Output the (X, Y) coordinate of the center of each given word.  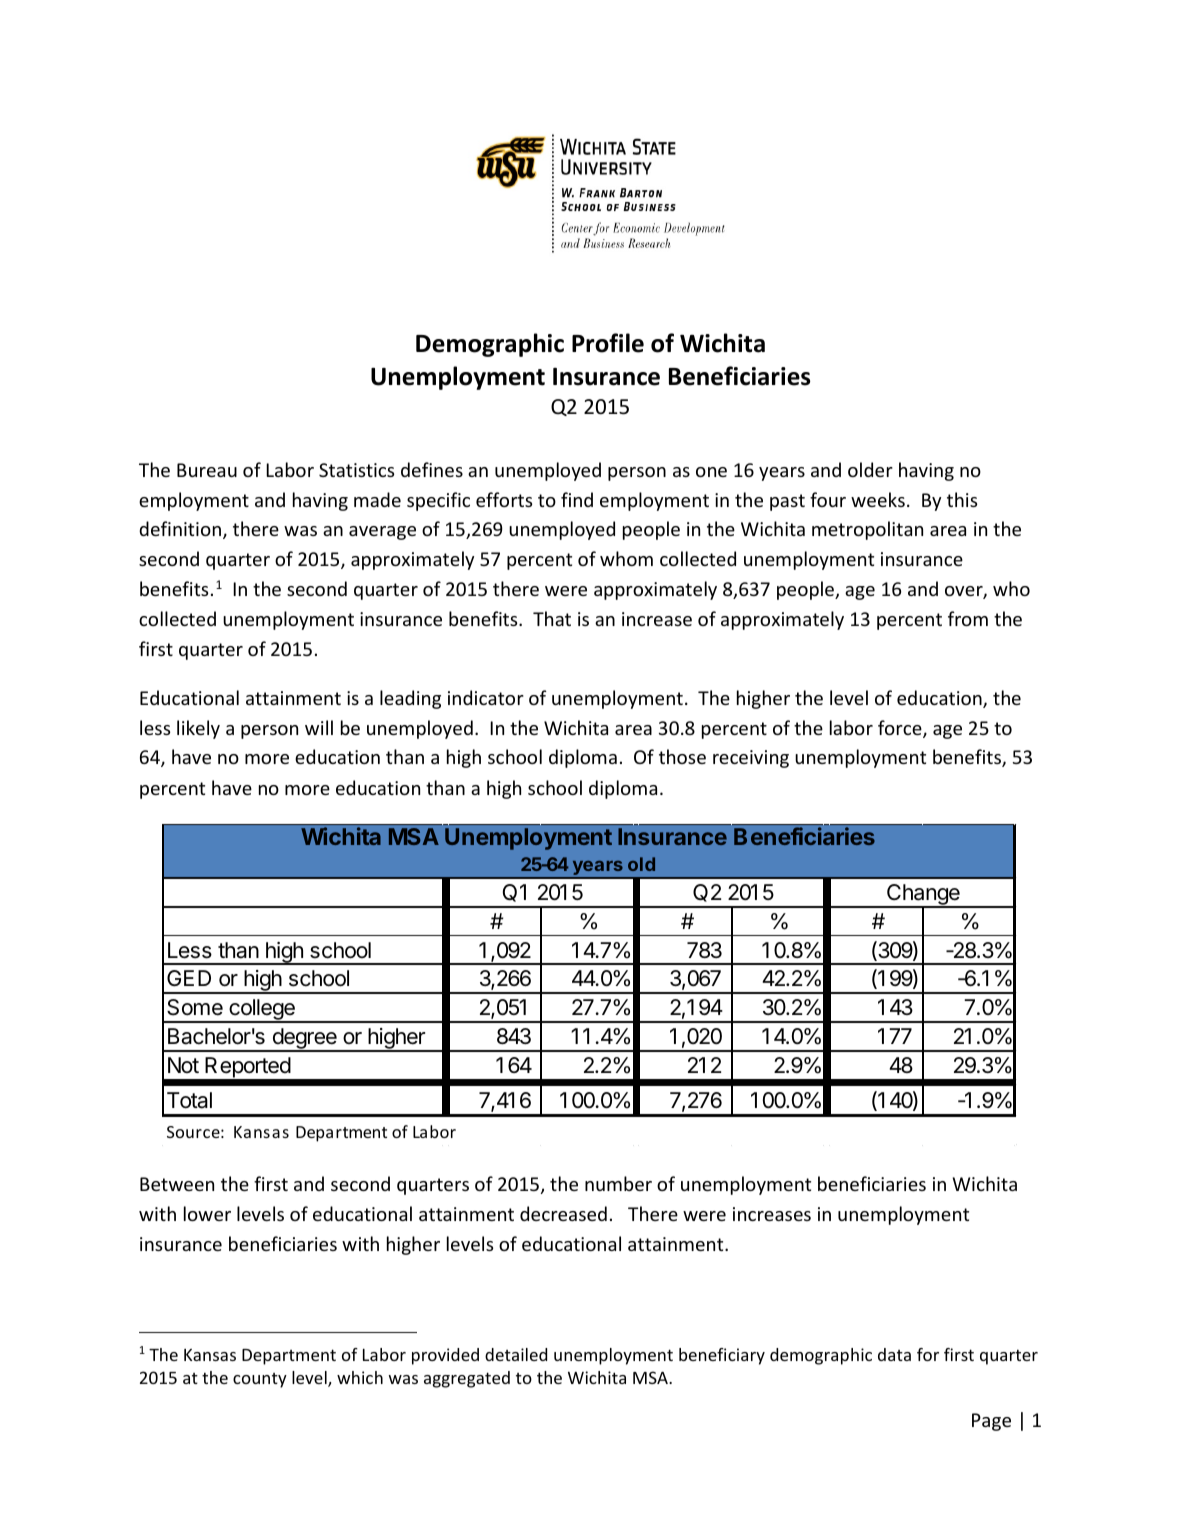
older (870, 469)
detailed (516, 1354)
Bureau (207, 470)
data (894, 1354)
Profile (608, 343)
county (260, 1380)
